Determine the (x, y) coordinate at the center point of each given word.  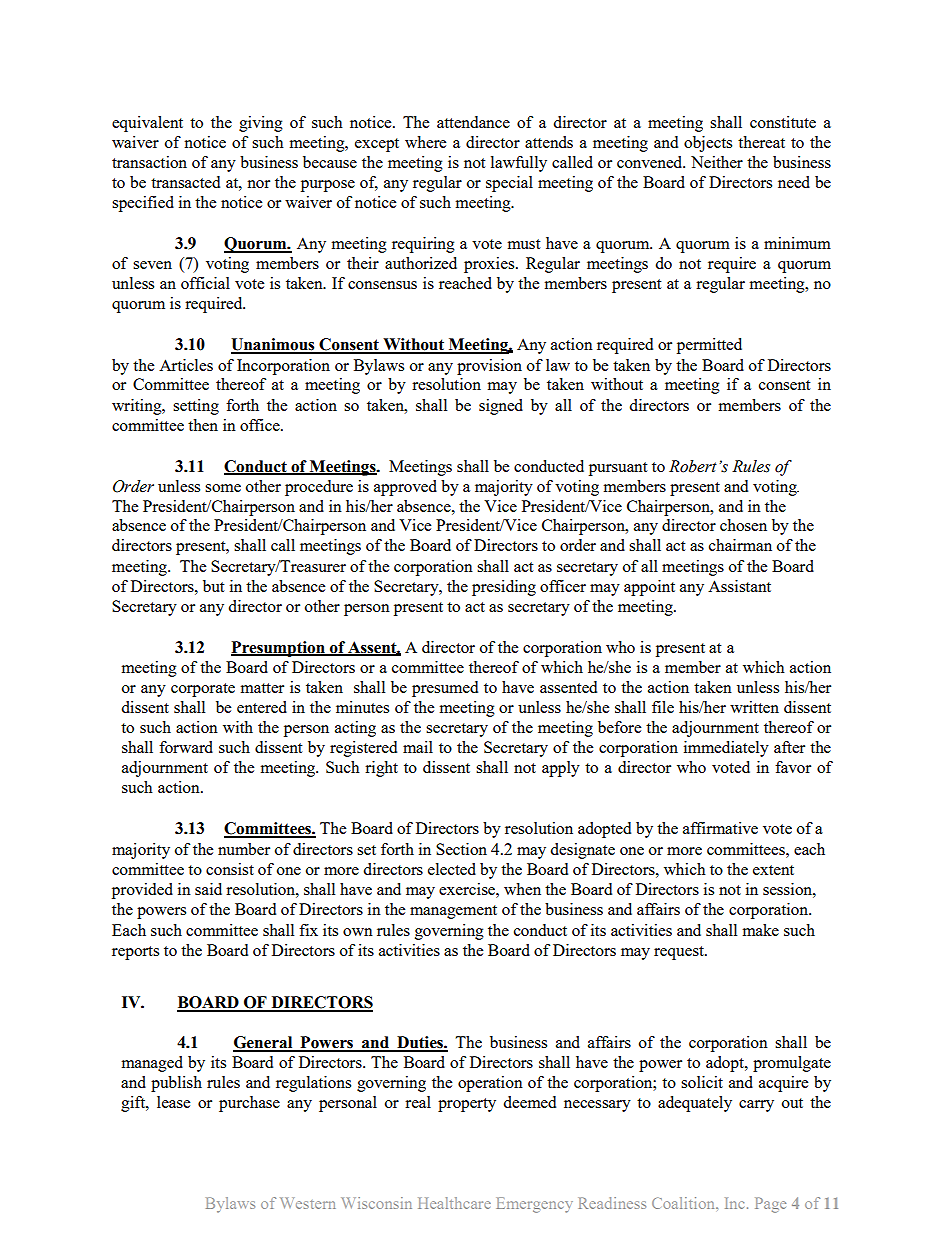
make (761, 930)
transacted (185, 182)
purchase (249, 1104)
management (453, 912)
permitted (709, 346)
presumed (445, 689)
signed (501, 407)
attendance (473, 122)
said (208, 889)
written (754, 707)
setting (196, 407)
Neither (717, 162)
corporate (203, 690)
